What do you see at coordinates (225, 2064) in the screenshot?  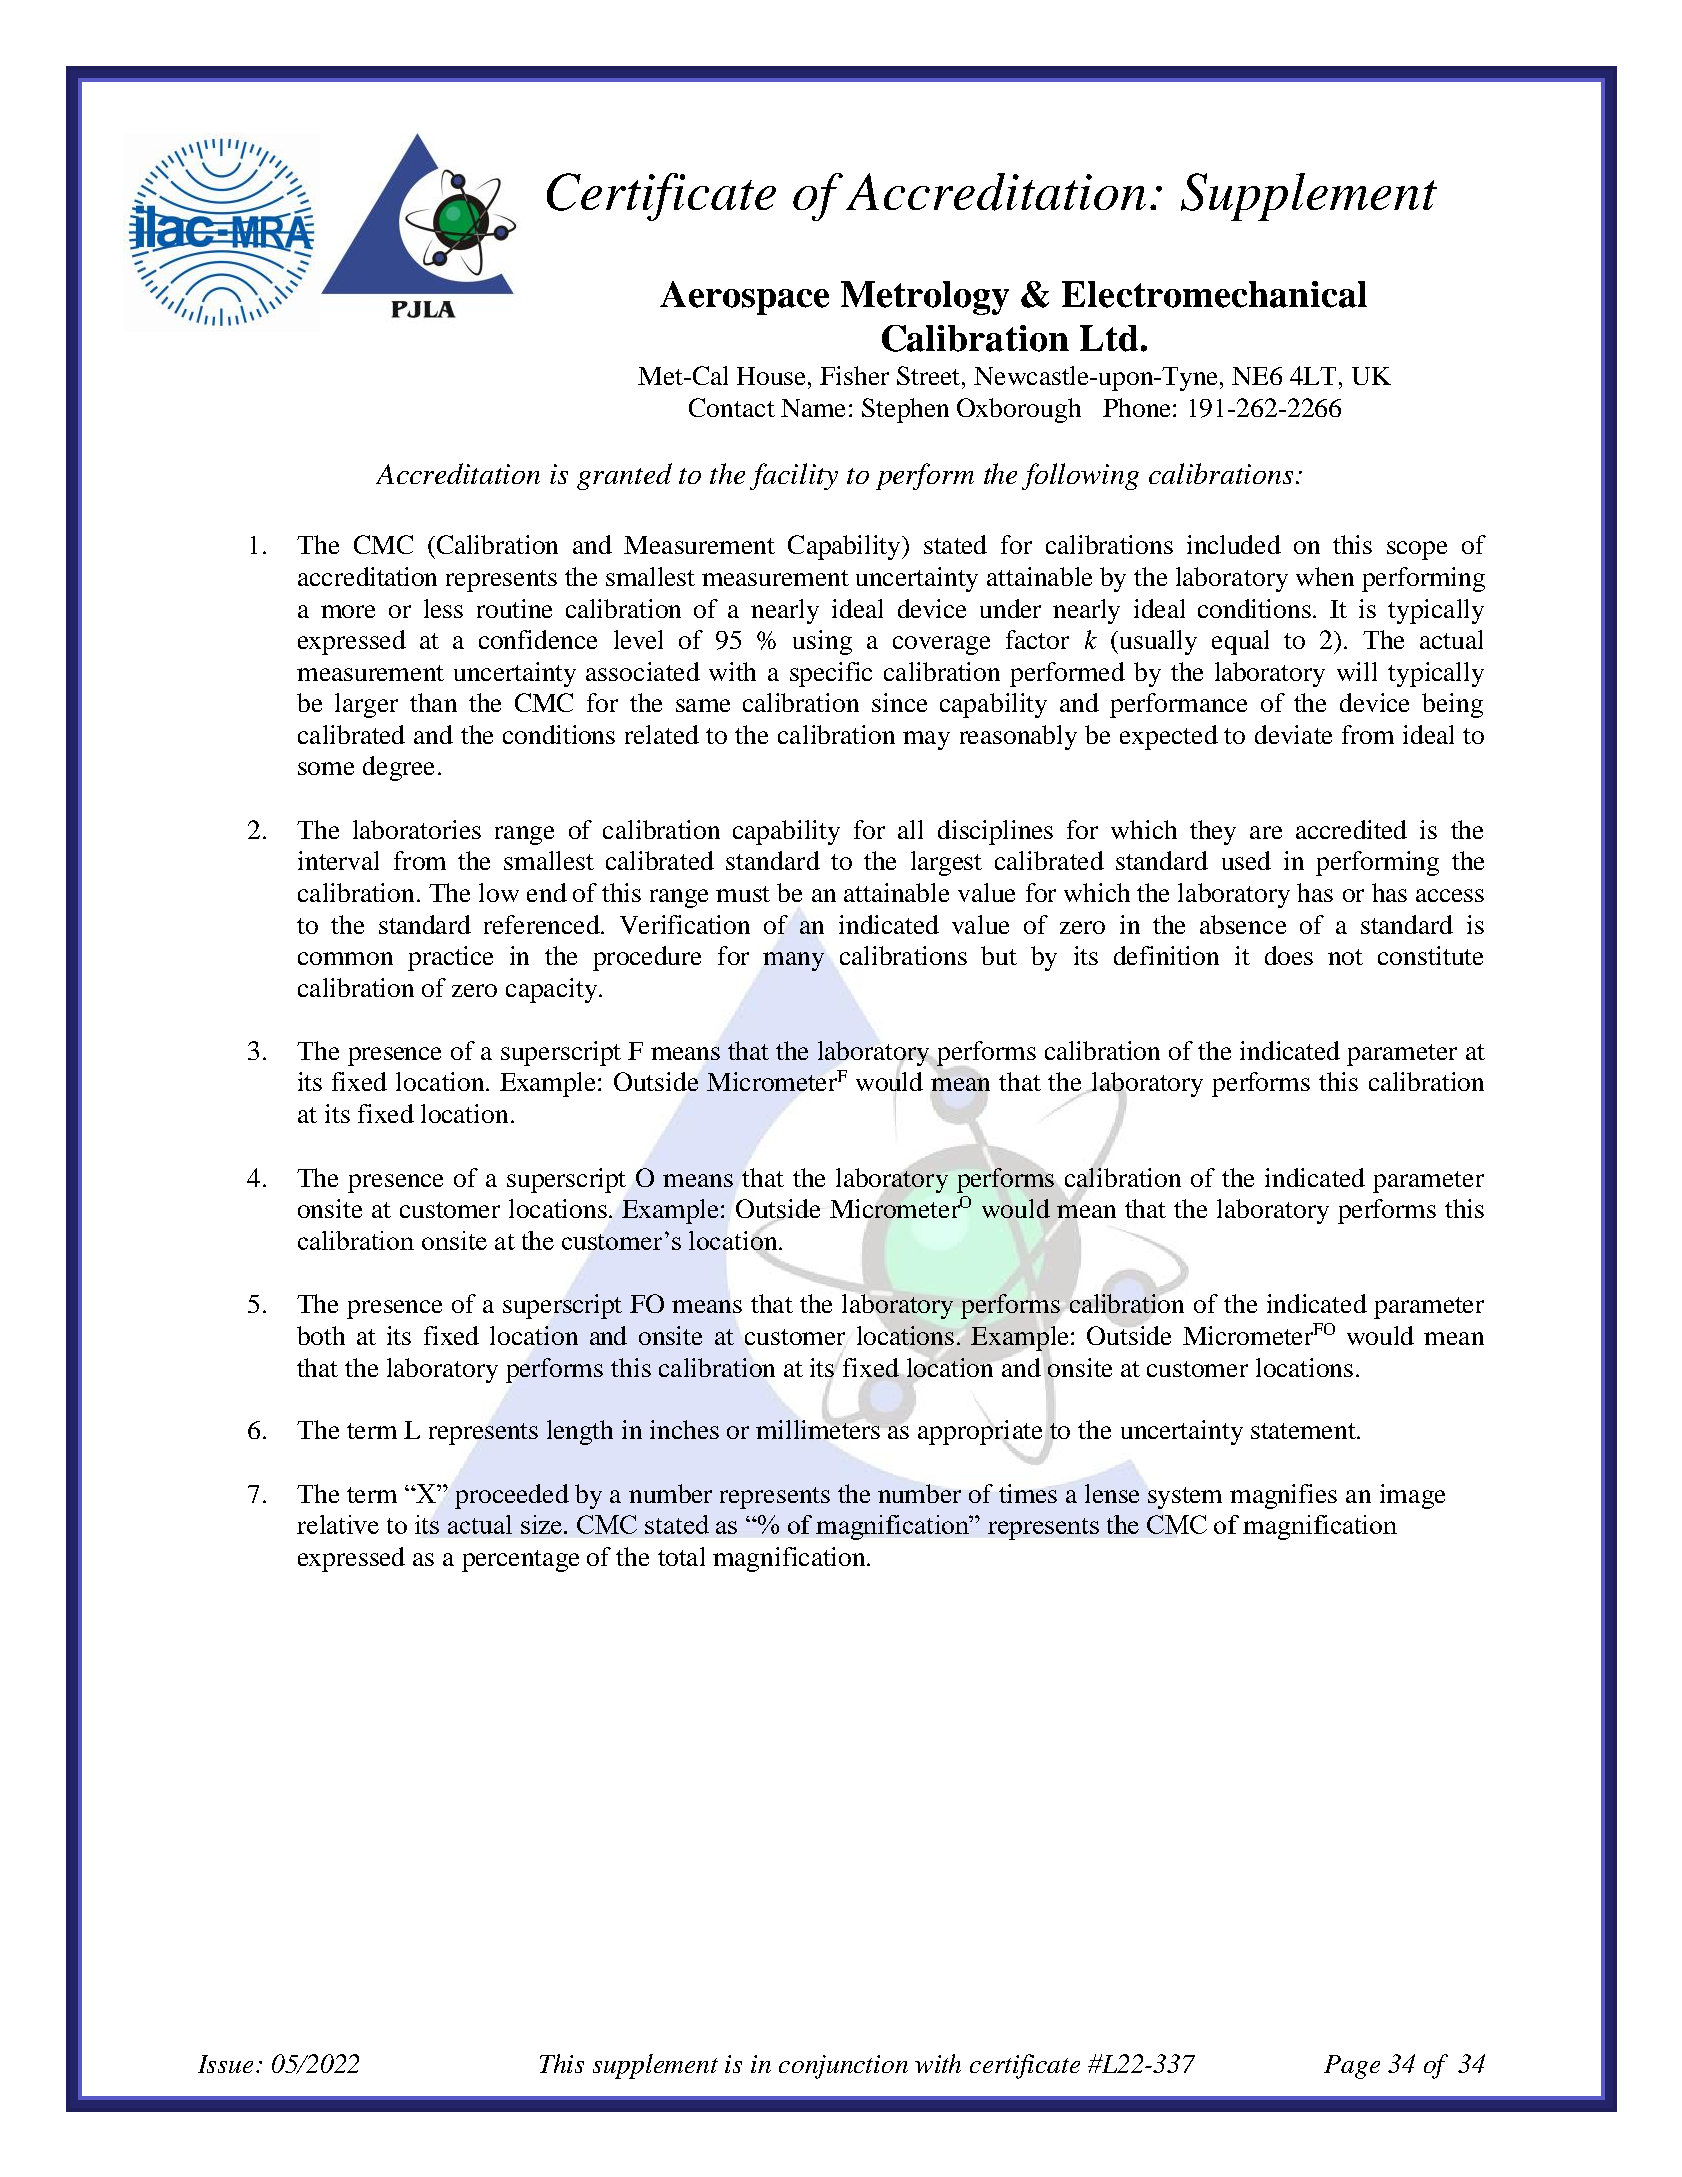 I see `Issue` at bounding box center [225, 2064].
